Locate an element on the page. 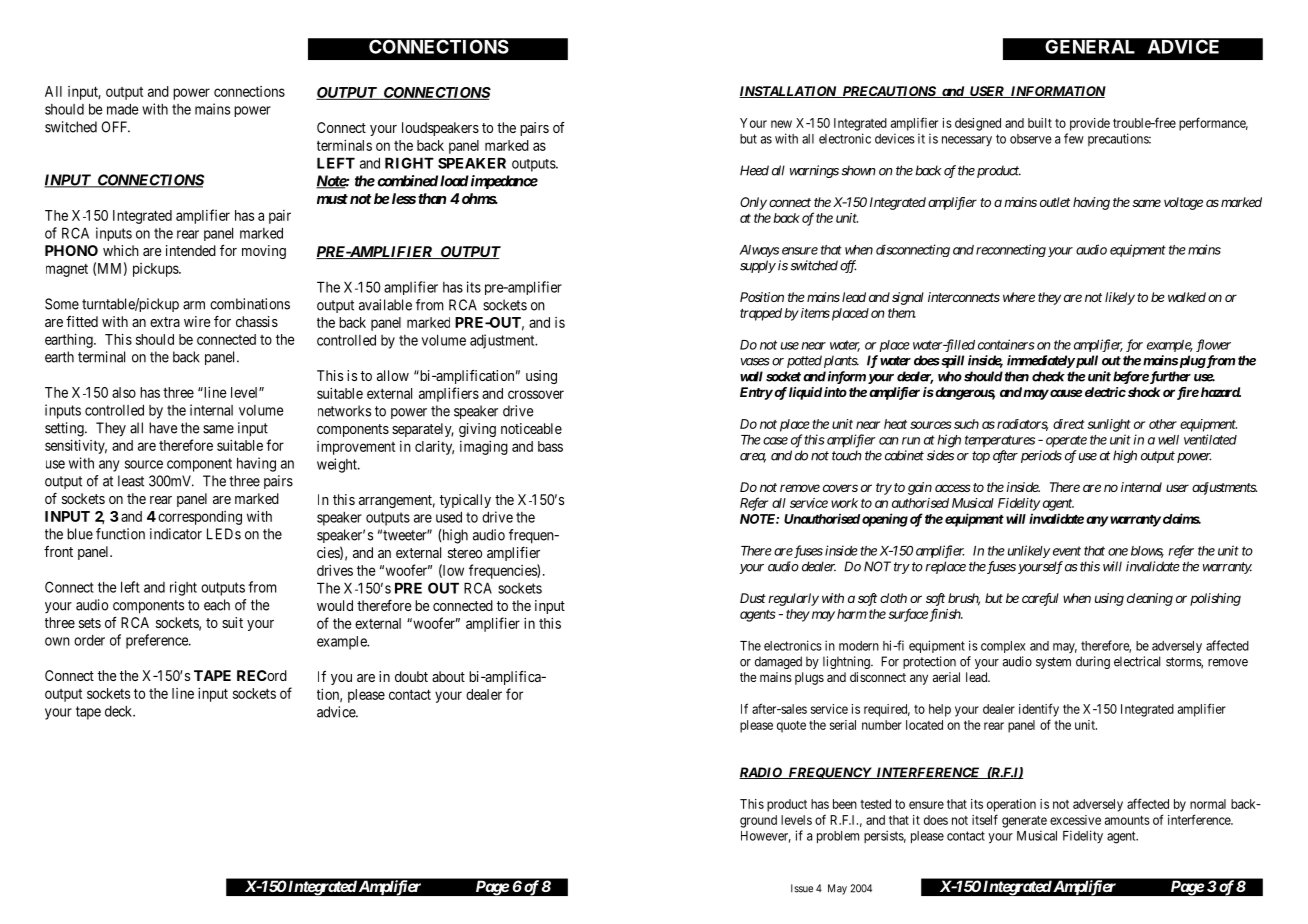 The image size is (1308, 924). made is located at coordinates (123, 109).
